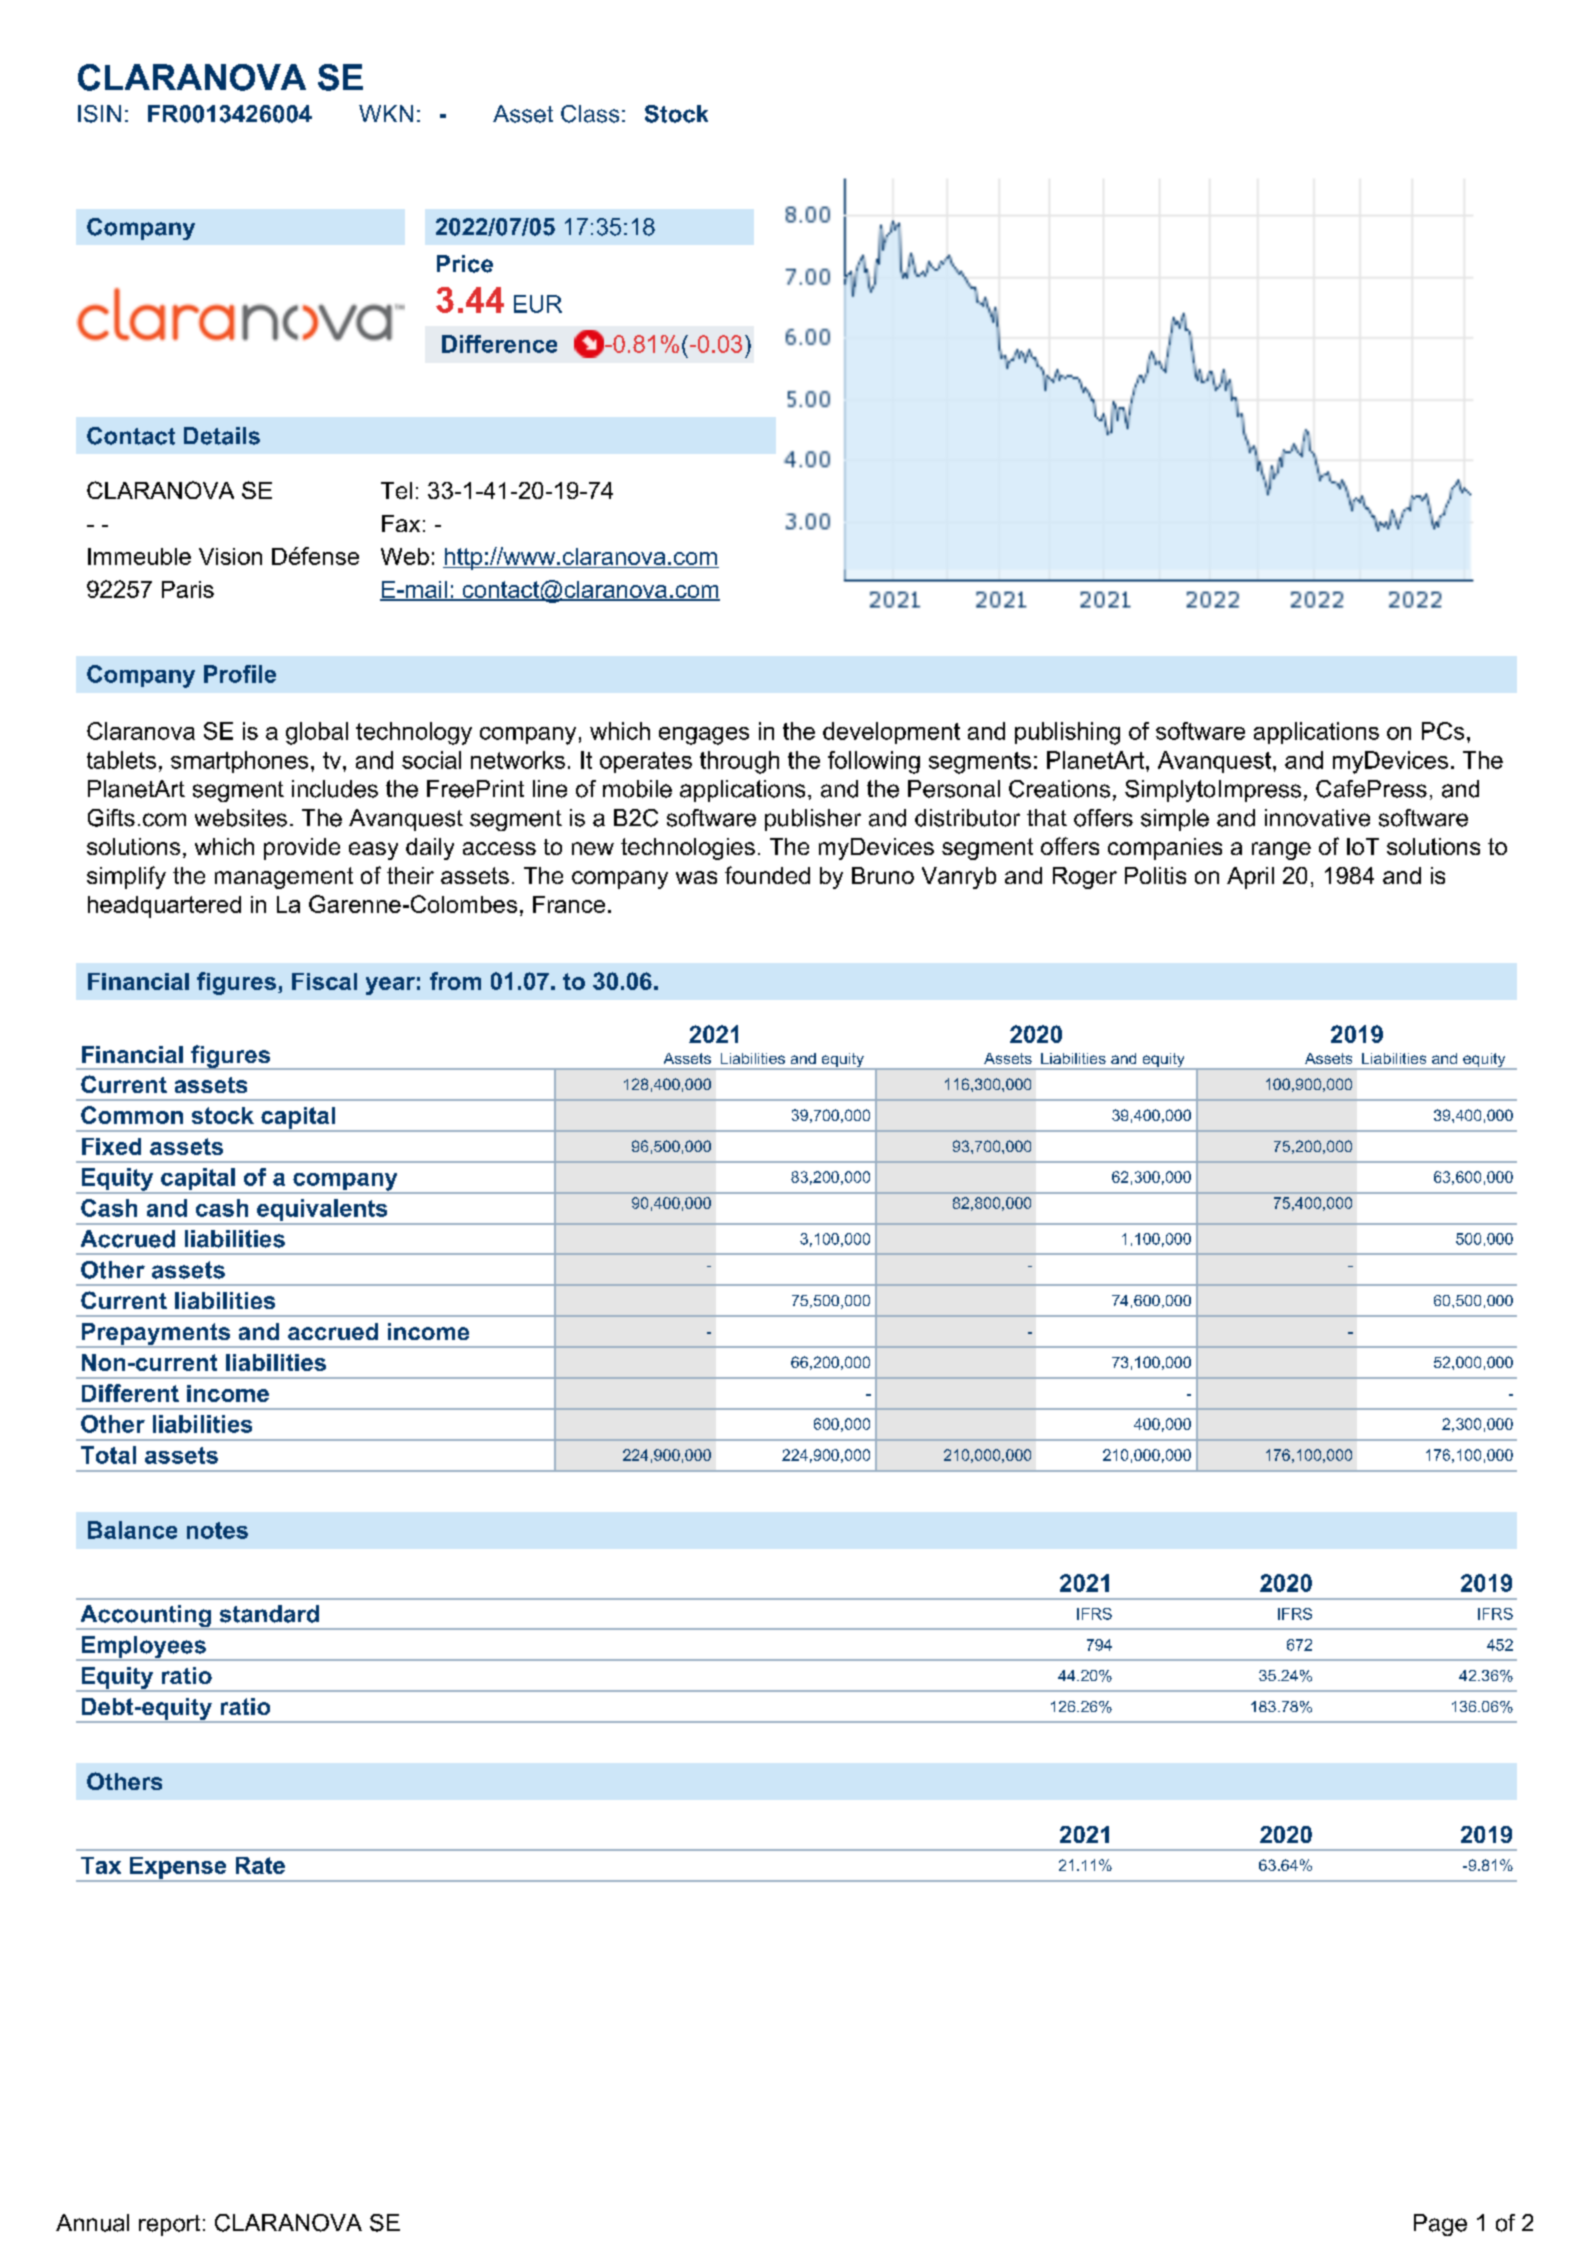  What do you see at coordinates (169, 2225) in the screenshot?
I see `report` at bounding box center [169, 2225].
